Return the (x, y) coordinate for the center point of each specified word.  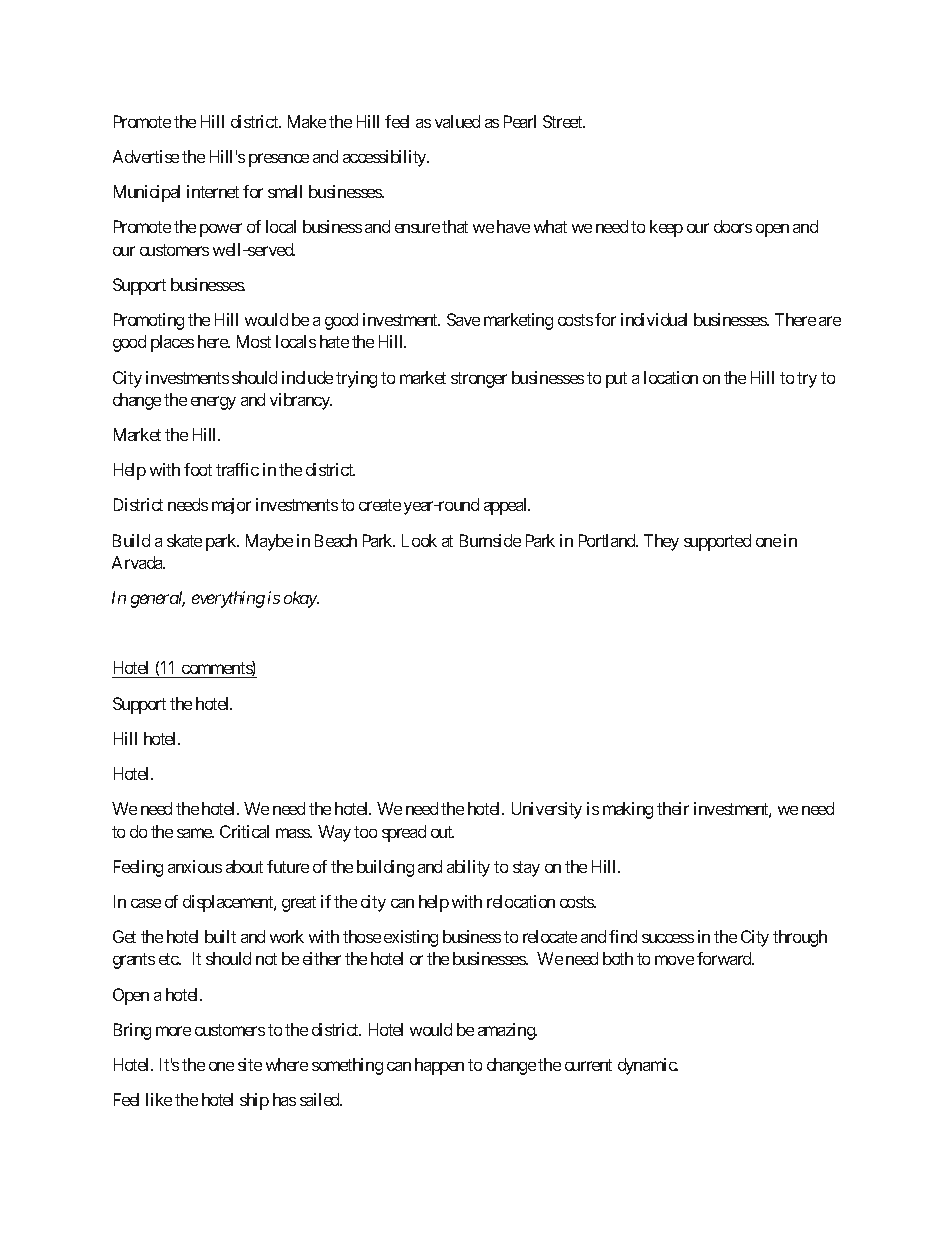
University (547, 810)
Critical (244, 831)
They (661, 542)
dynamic (648, 1066)
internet (213, 191)
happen (439, 1066)
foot (198, 469)
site (250, 1064)
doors (733, 226)
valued (457, 121)
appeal (507, 506)
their (673, 808)
